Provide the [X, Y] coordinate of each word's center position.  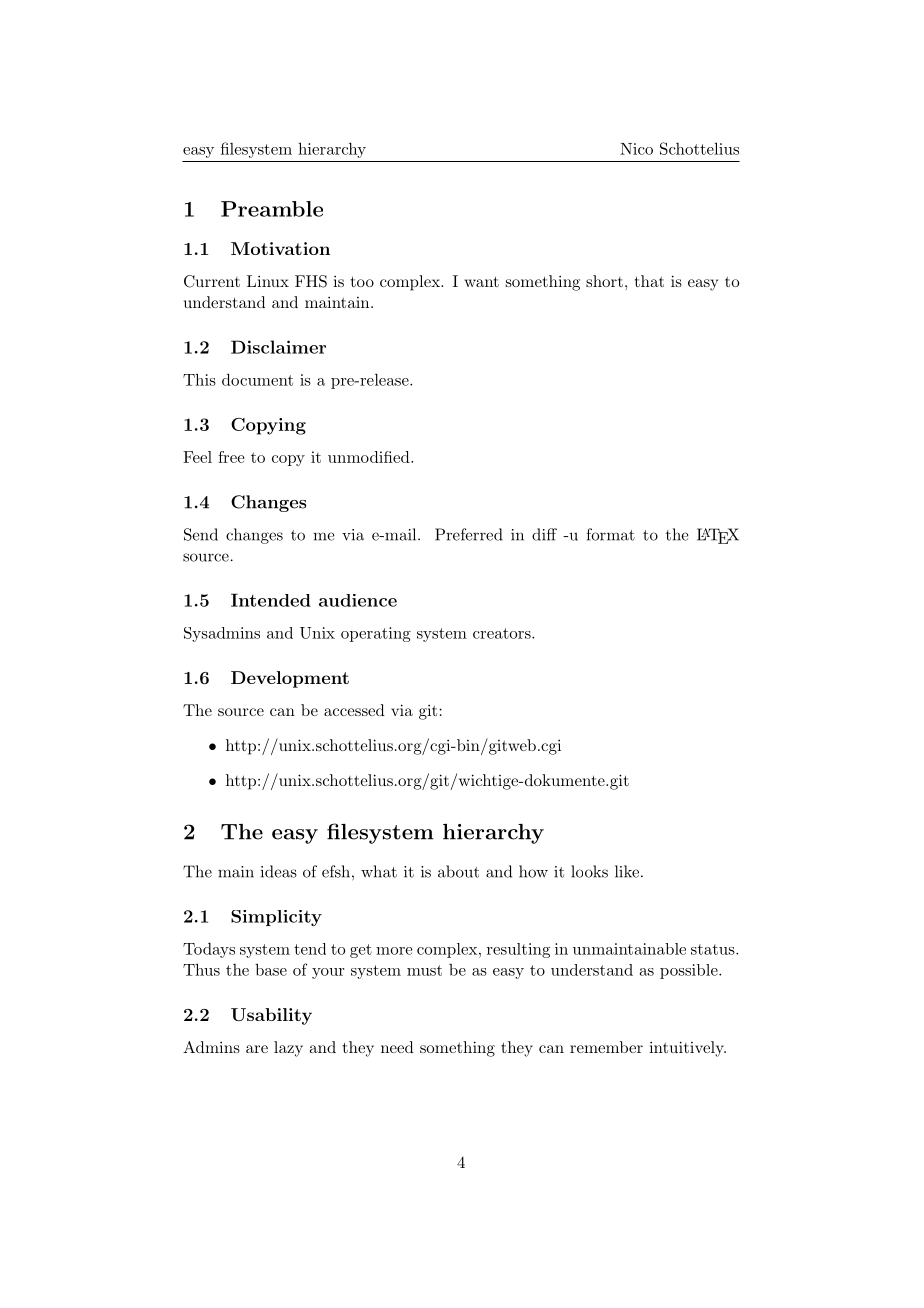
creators [503, 633]
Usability [271, 1016]
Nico [636, 149]
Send [201, 534]
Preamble [272, 209]
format [610, 534]
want [481, 281]
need [397, 1047]
